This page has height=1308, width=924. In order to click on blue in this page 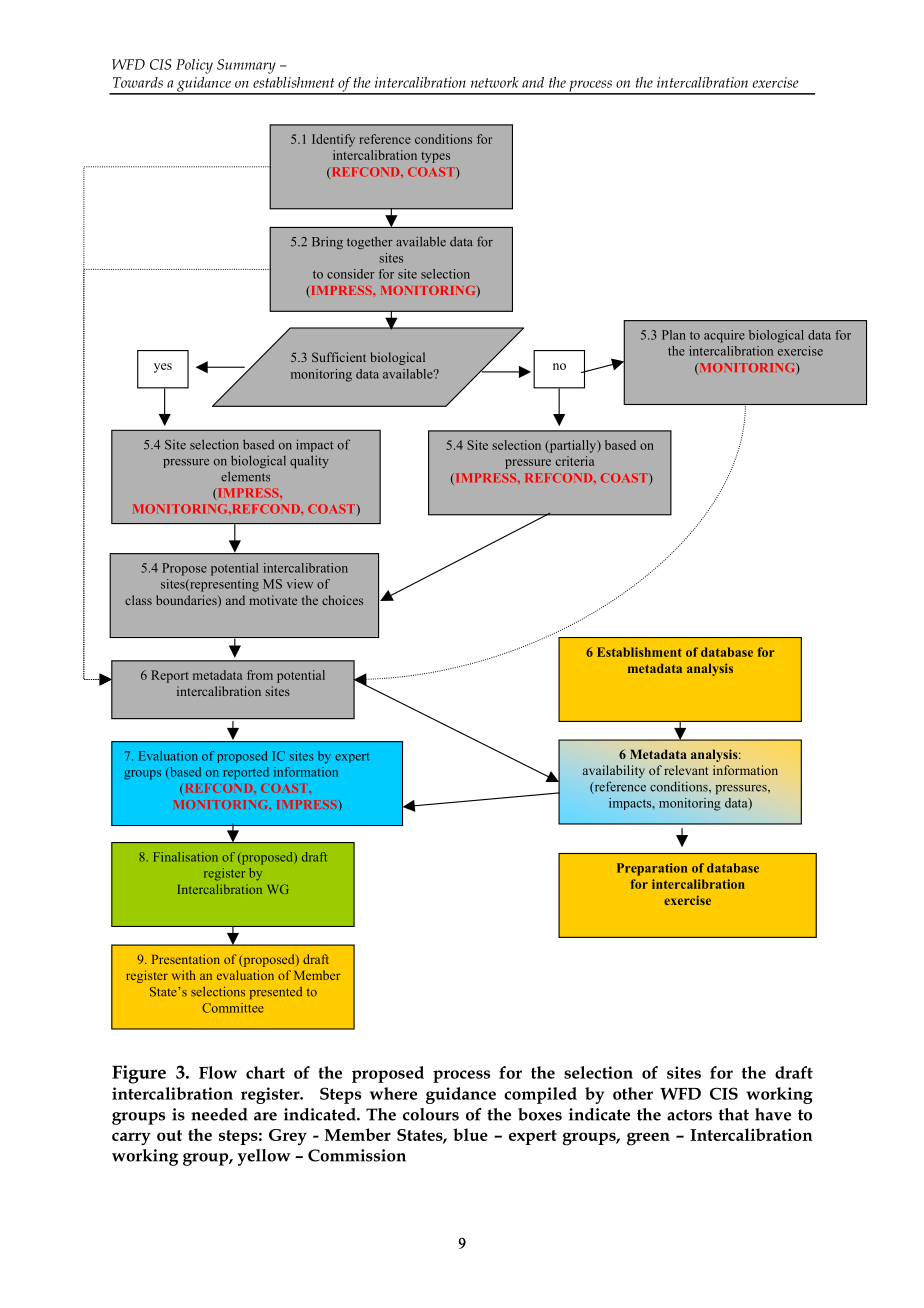, I will do `click(470, 1134)`.
